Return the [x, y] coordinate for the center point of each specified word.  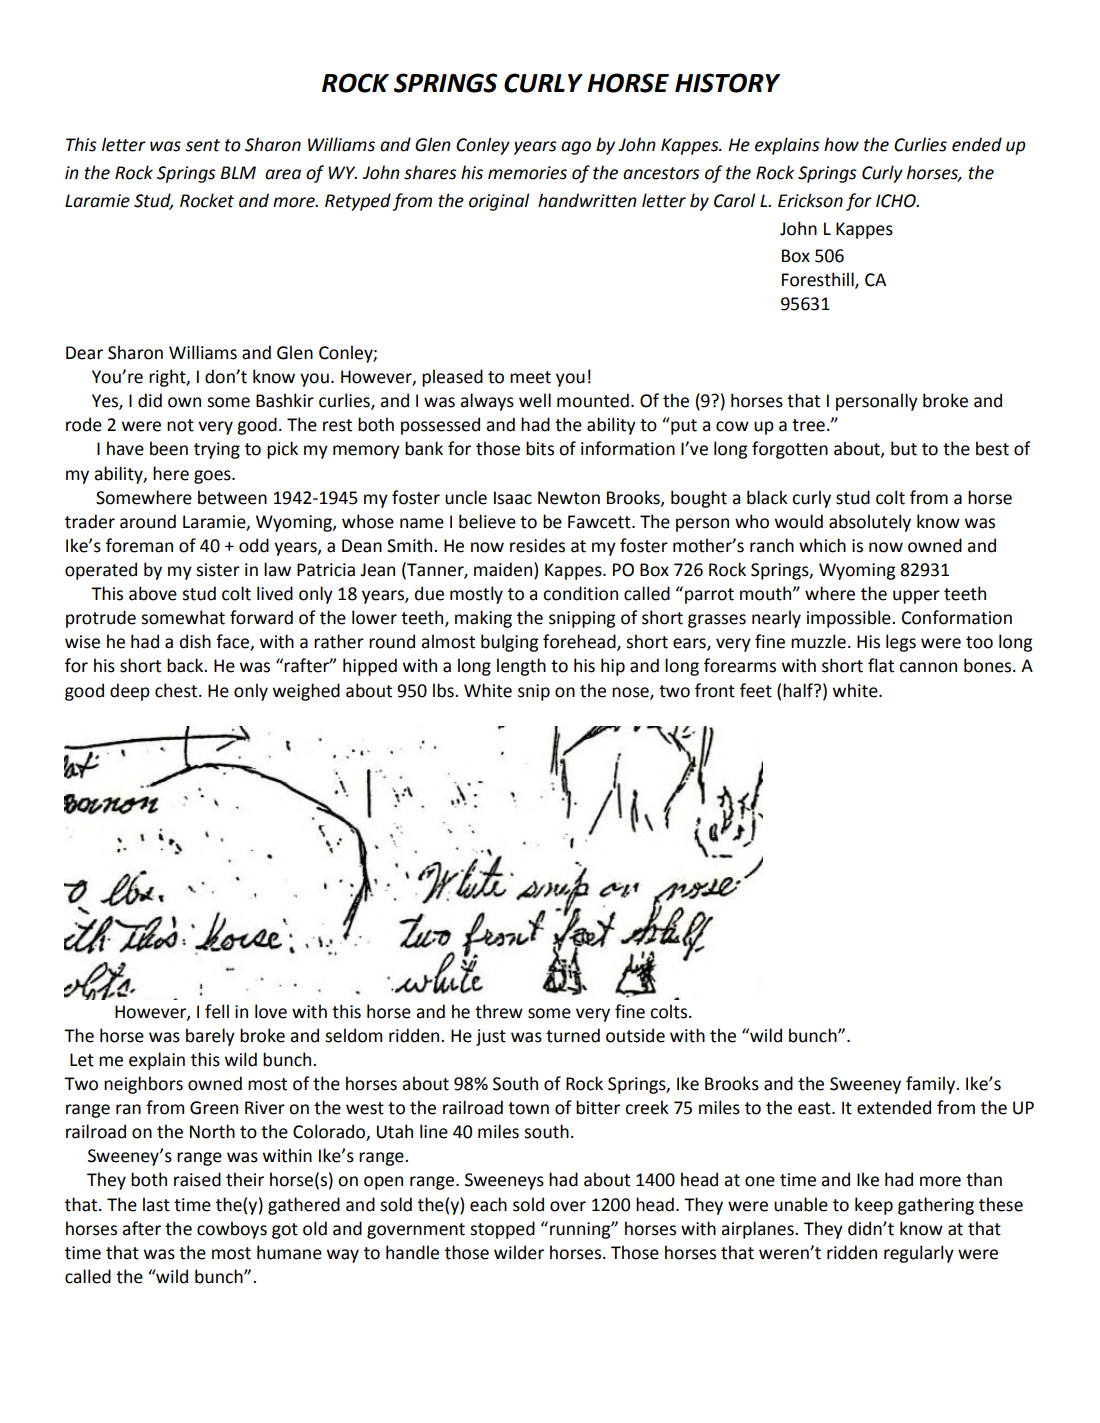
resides [537, 545]
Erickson [810, 200]
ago [576, 148]
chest [177, 690]
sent [202, 145]
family [931, 1085]
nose [631, 693]
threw [499, 1011]
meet [530, 377]
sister [218, 570]
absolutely [870, 523]
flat [881, 665]
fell [217, 1011]
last [156, 1204]
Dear [84, 353]
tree [808, 425]
